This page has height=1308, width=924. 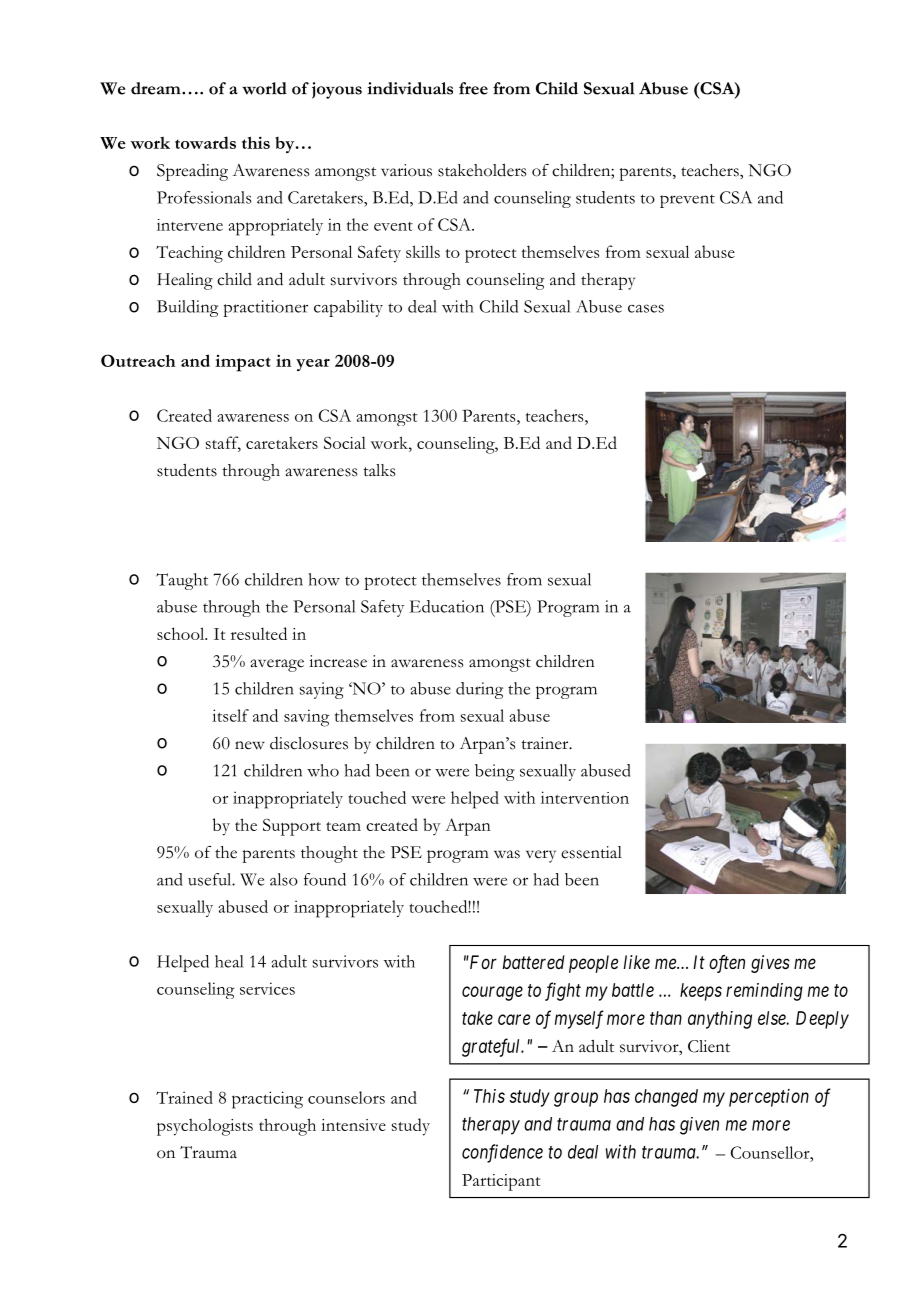 I want to click on often, so click(x=727, y=964).
